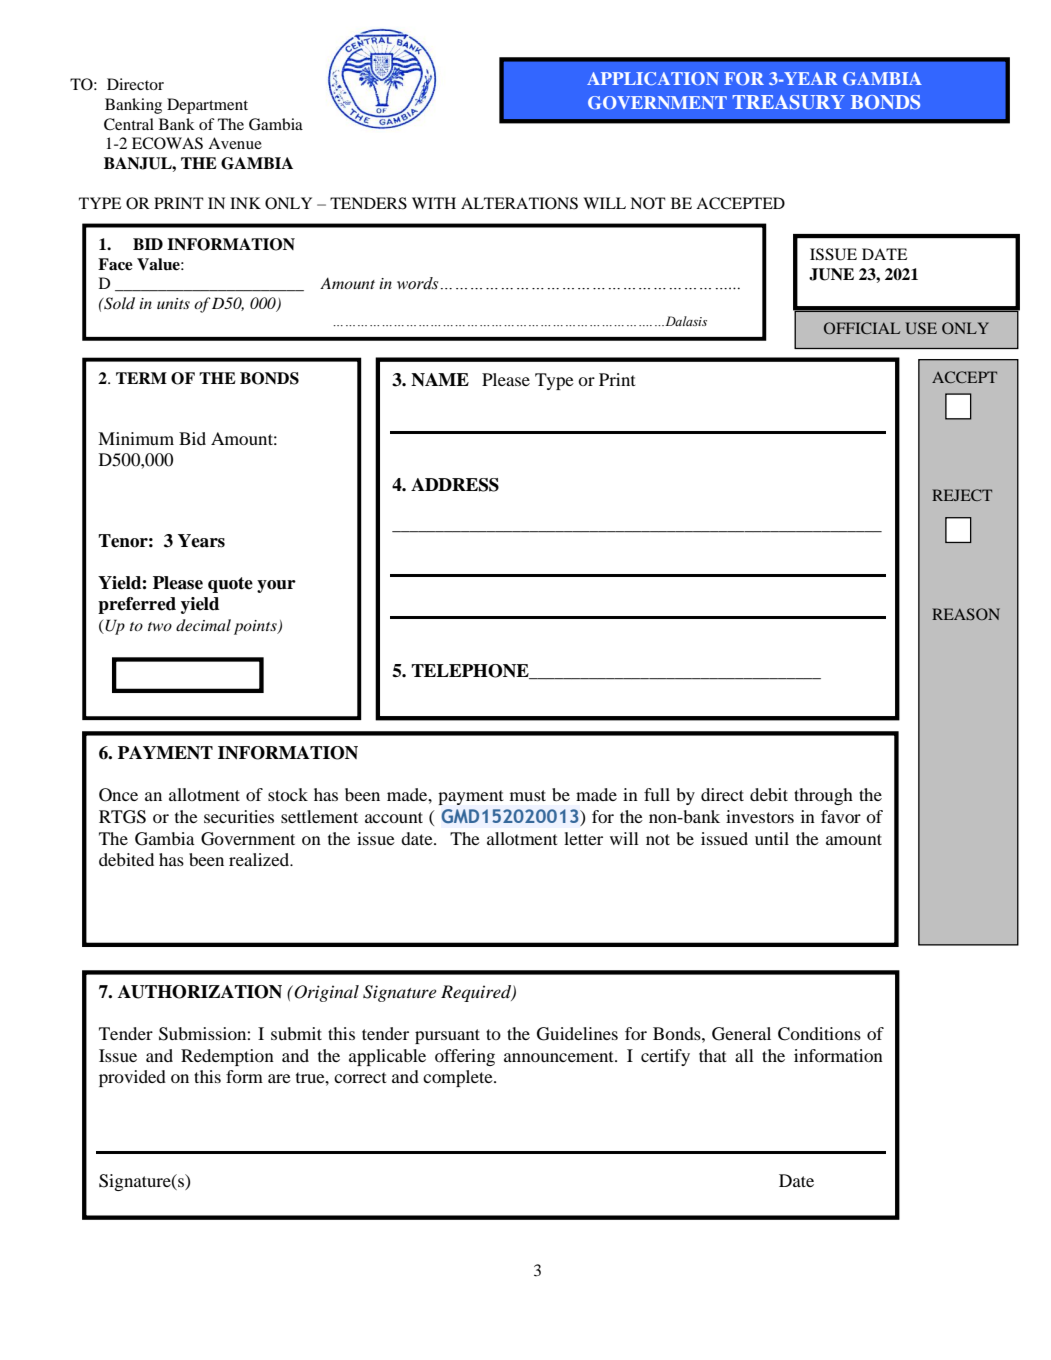  I want to click on TREASURY, so click(789, 102).
